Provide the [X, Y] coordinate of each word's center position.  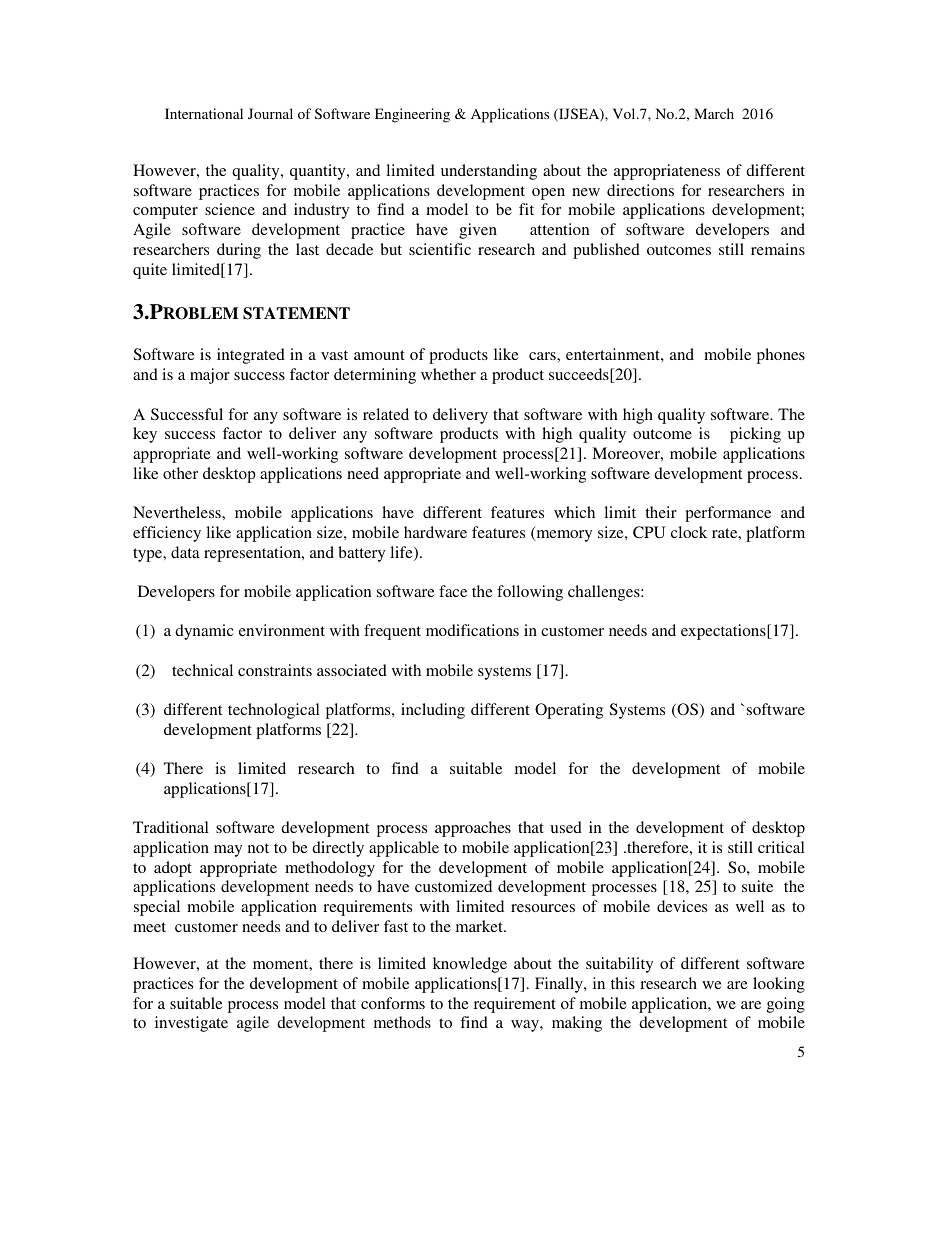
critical [781, 847]
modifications [472, 630]
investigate [191, 1024]
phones [781, 356]
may [228, 851]
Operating [569, 711]
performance [728, 514]
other [180, 473]
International [204, 113]
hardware [435, 532]
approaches [473, 829]
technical [202, 670]
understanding [489, 172]
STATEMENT [296, 313]
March [714, 113]
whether [448, 374]
